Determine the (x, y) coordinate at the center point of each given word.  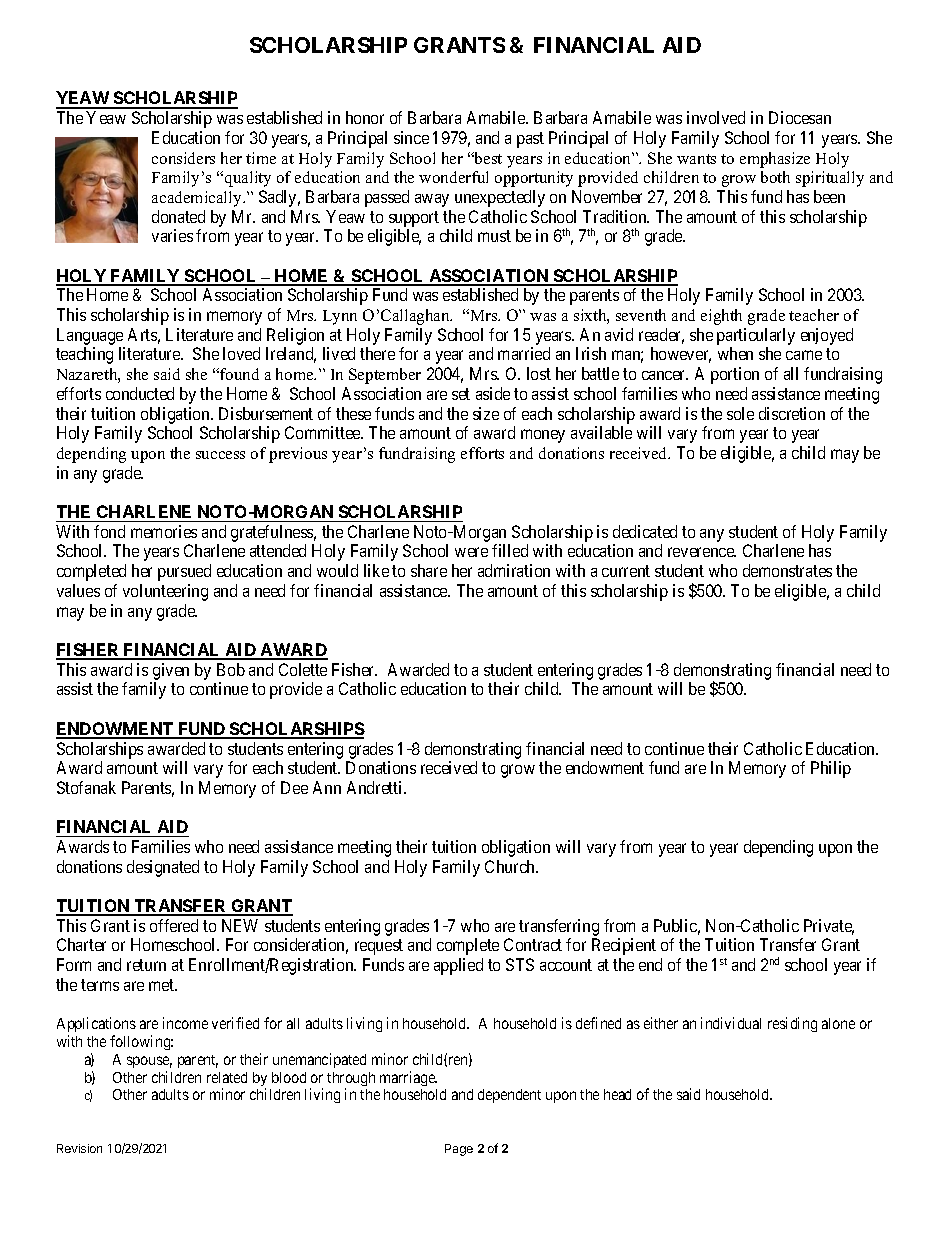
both (775, 177)
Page (459, 1150)
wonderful (453, 177)
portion (735, 375)
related (227, 1077)
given (171, 671)
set (461, 394)
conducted (140, 393)
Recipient (624, 946)
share (429, 570)
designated (163, 868)
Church (511, 866)
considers (183, 158)
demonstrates (787, 570)
